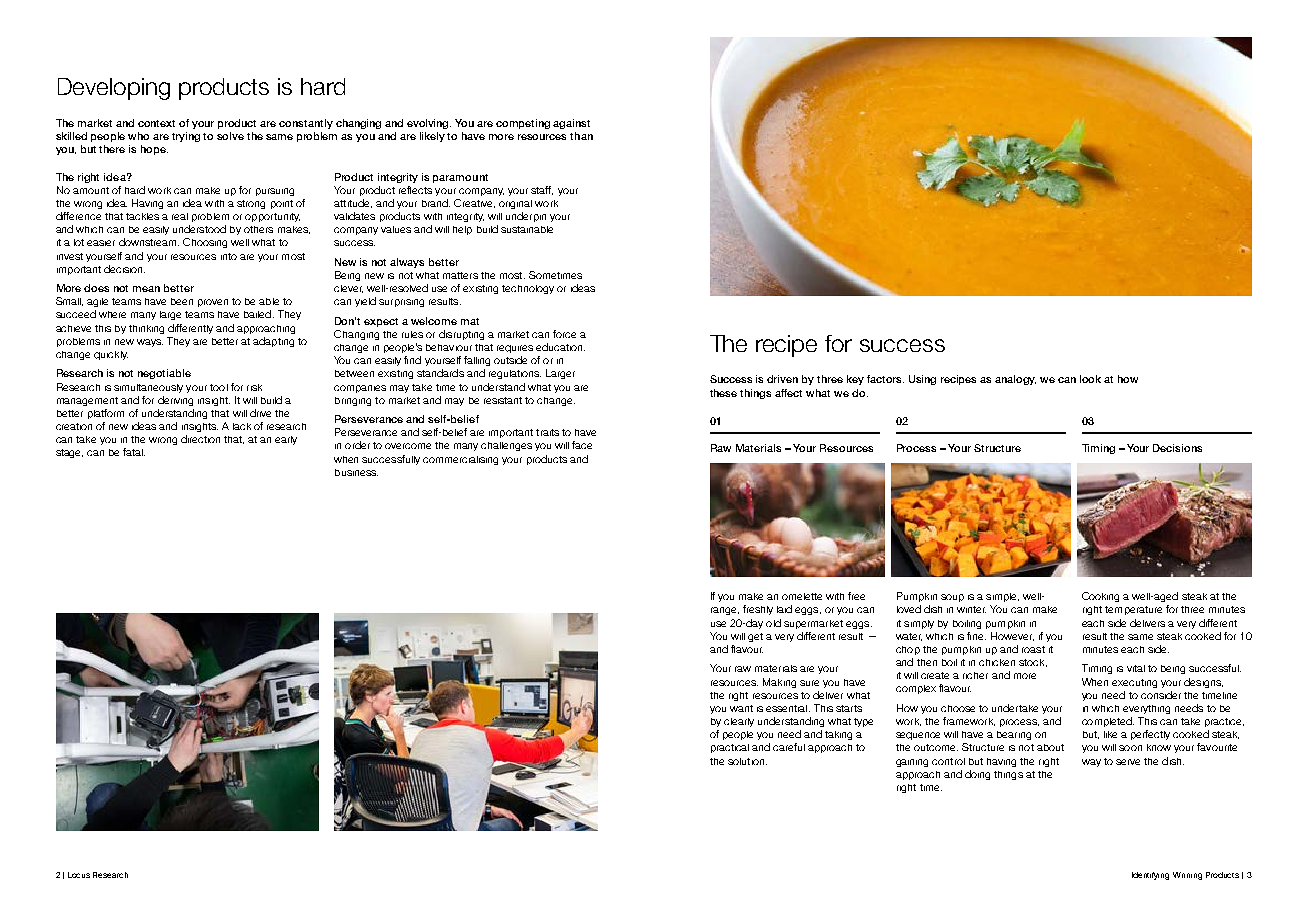 The height and width of the page is (924, 1308). I want to click on context, so click(156, 123).
